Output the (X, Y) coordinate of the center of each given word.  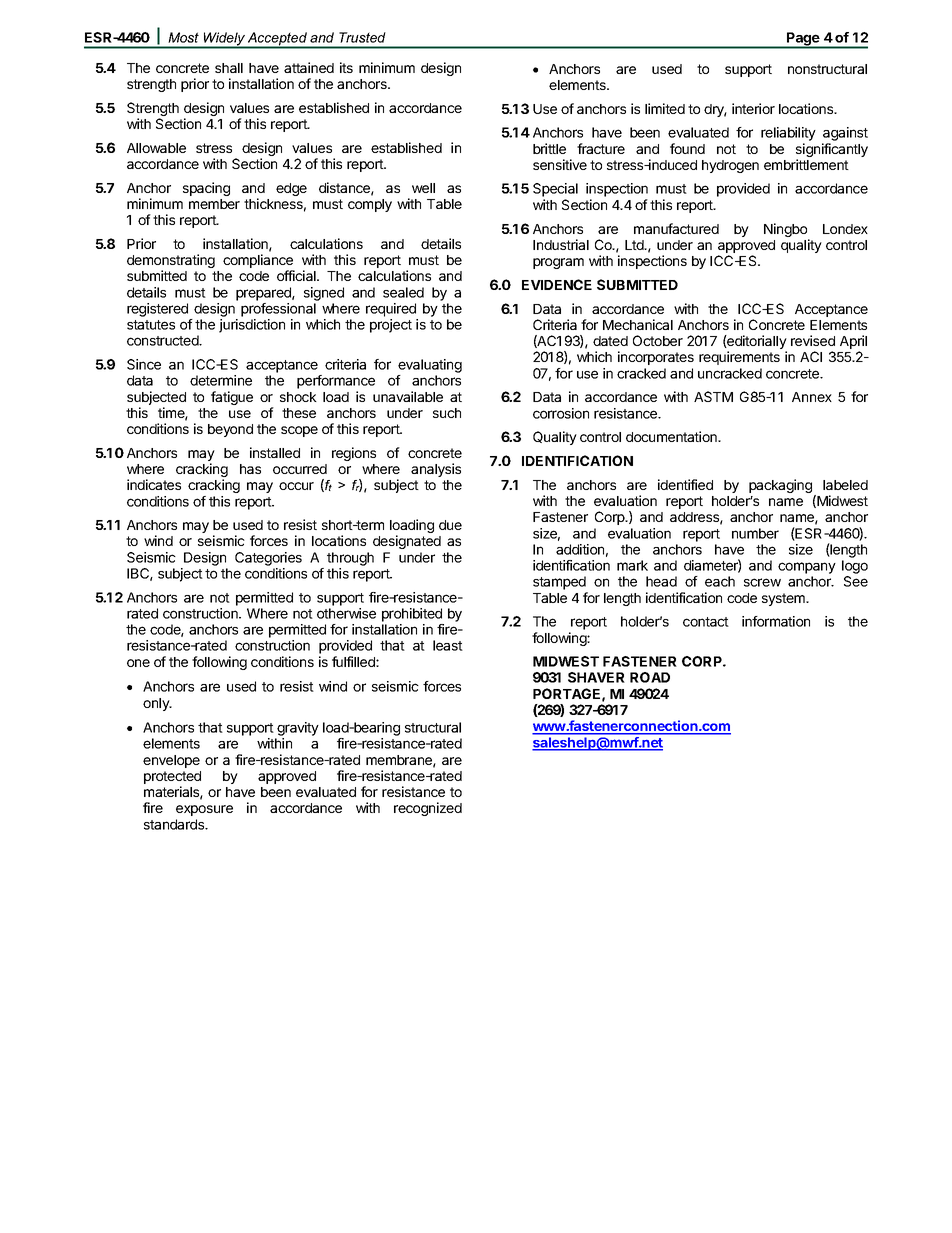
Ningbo (786, 231)
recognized (428, 809)
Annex (812, 397)
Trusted (362, 37)
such (447, 413)
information (776, 621)
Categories (268, 559)
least (448, 645)
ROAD (650, 677)
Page (803, 40)
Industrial (561, 244)
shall (229, 68)
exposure (204, 810)
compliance (259, 262)
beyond (230, 430)
